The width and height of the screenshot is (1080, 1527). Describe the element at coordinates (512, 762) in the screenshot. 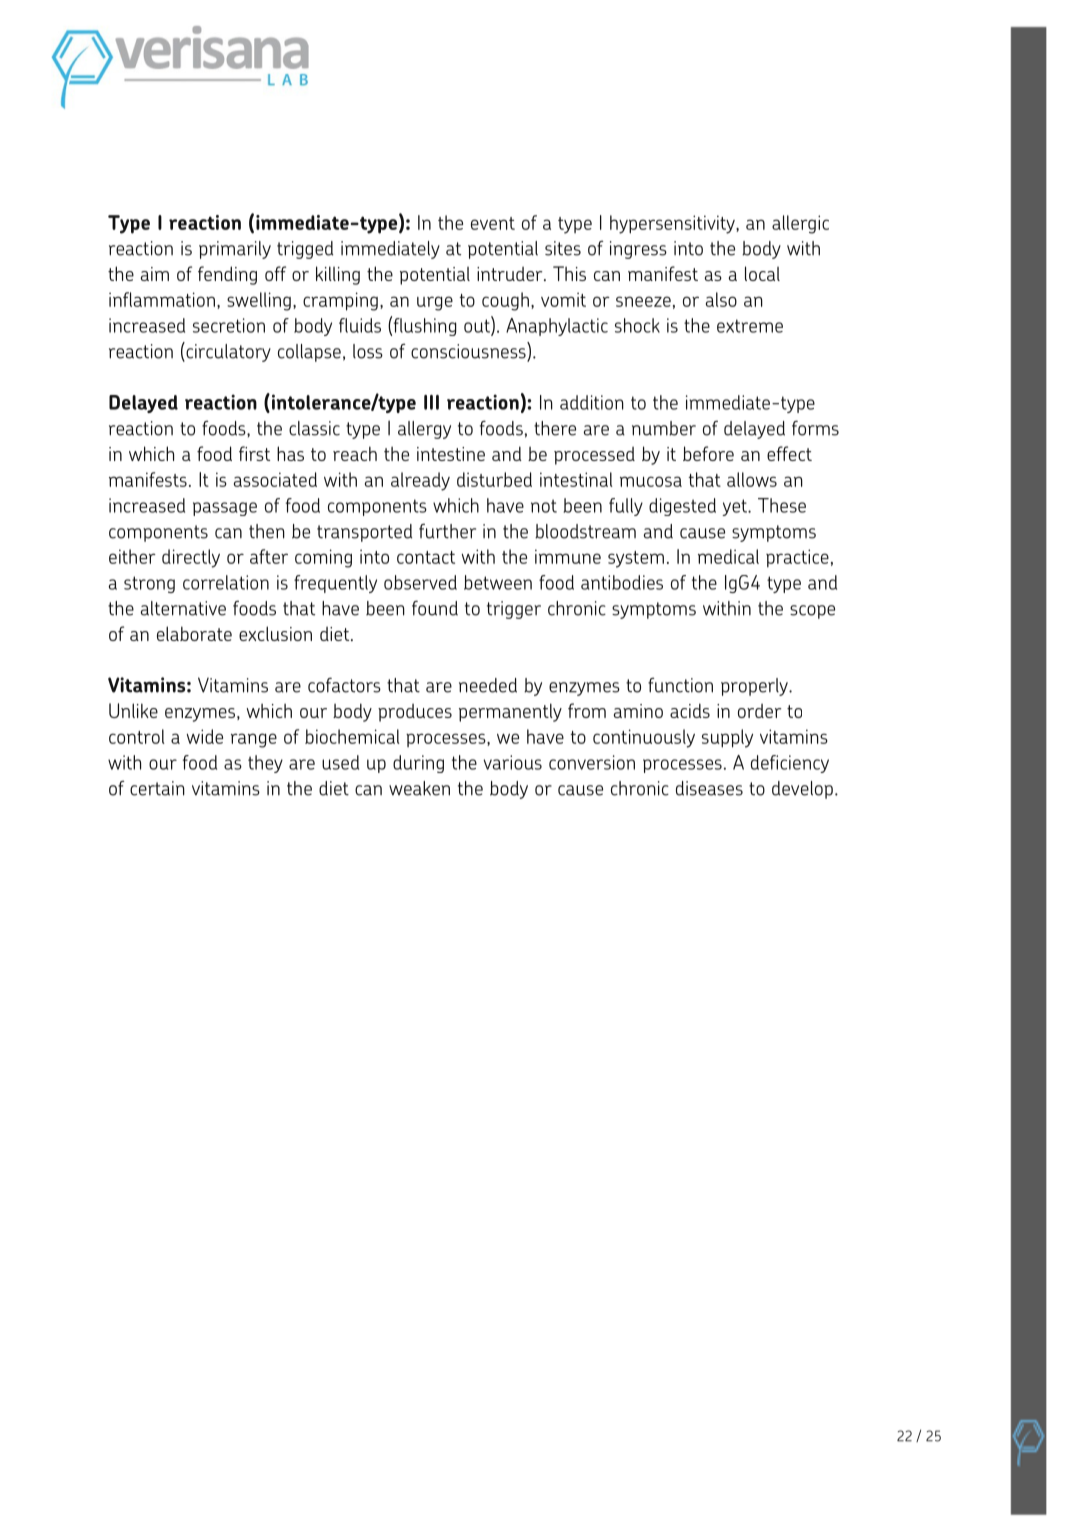

I see `various` at that location.
